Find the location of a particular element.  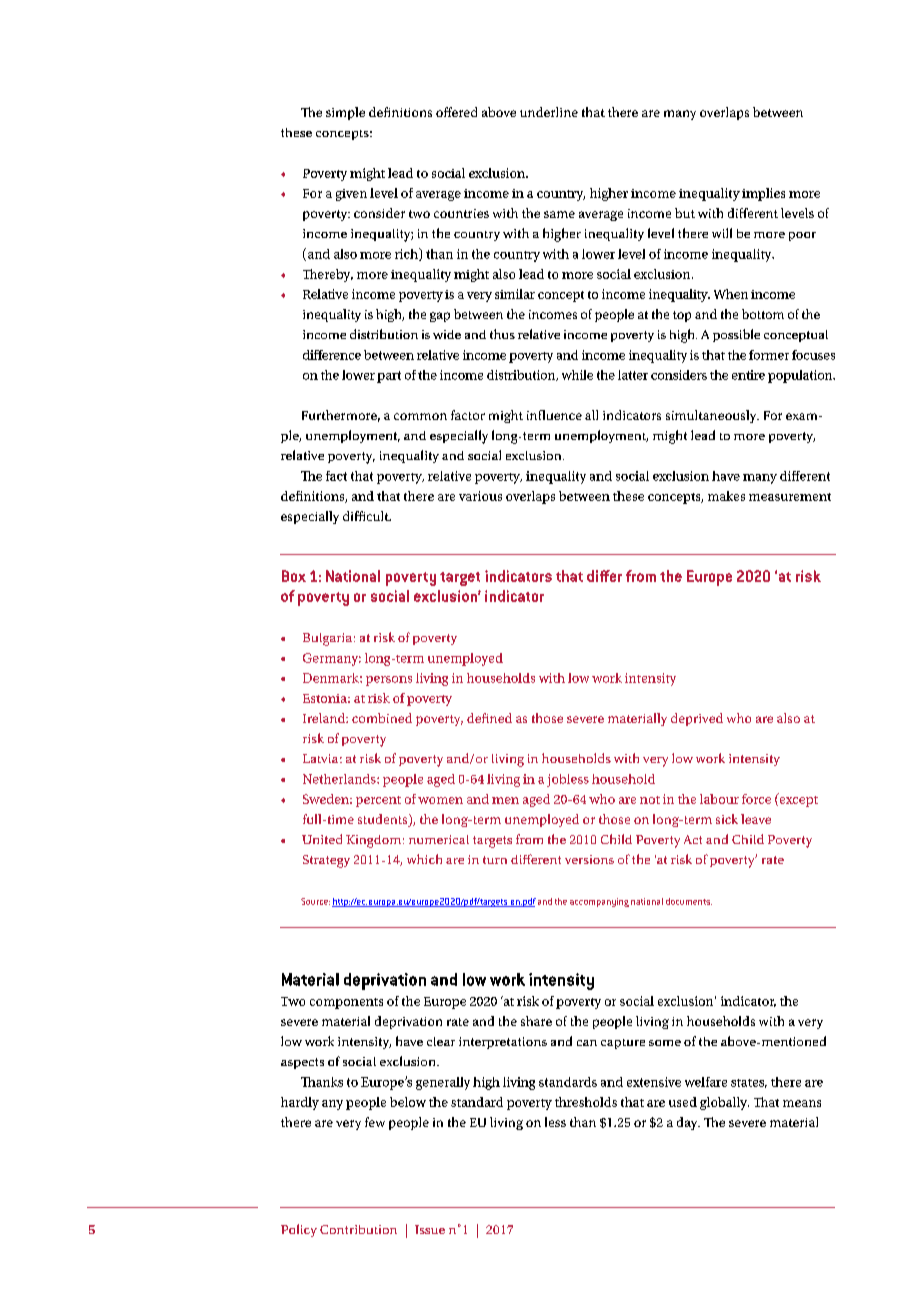

difficult is located at coordinates (367, 516).
